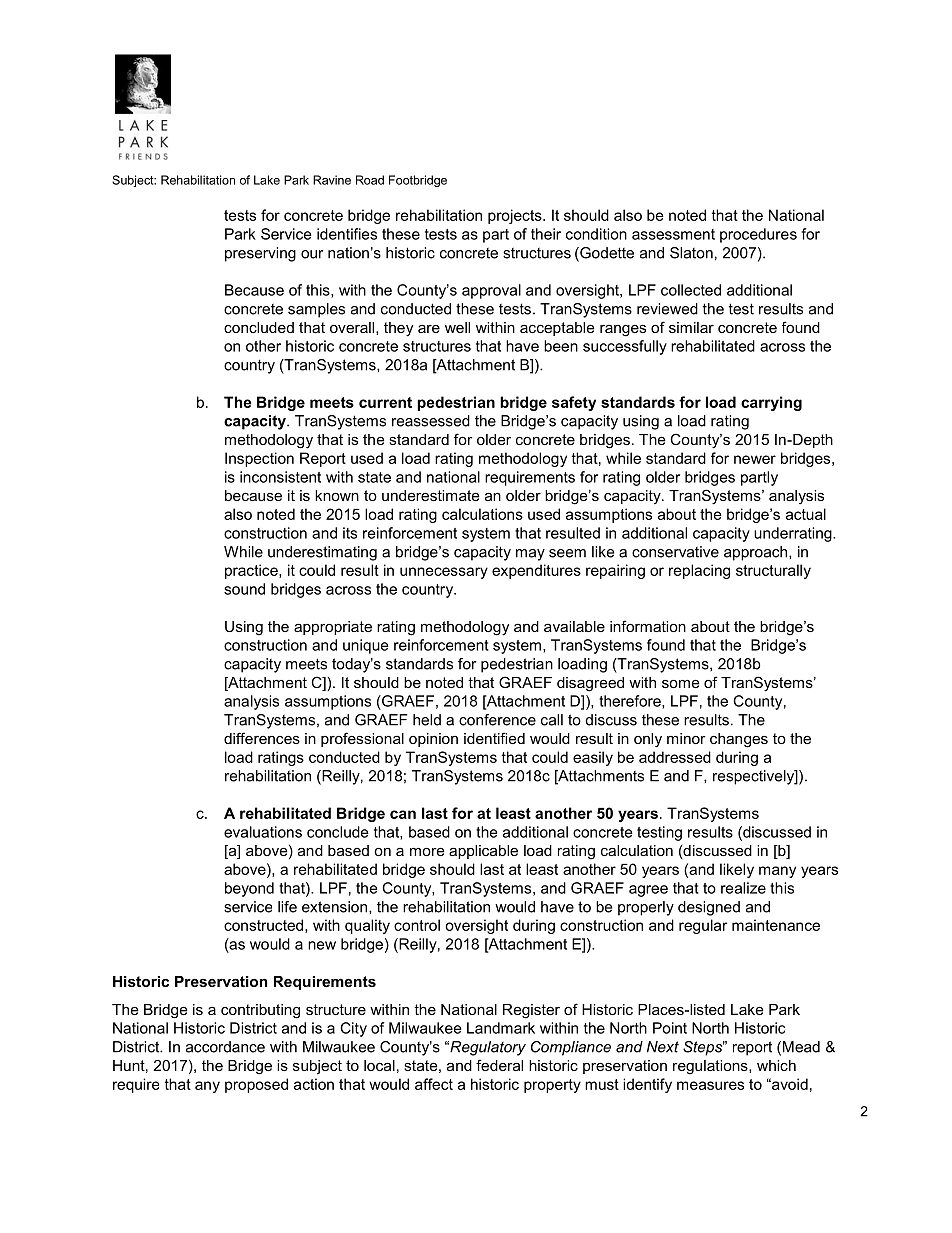  Describe the element at coordinates (499, 1065) in the page. I see `federal` at that location.
